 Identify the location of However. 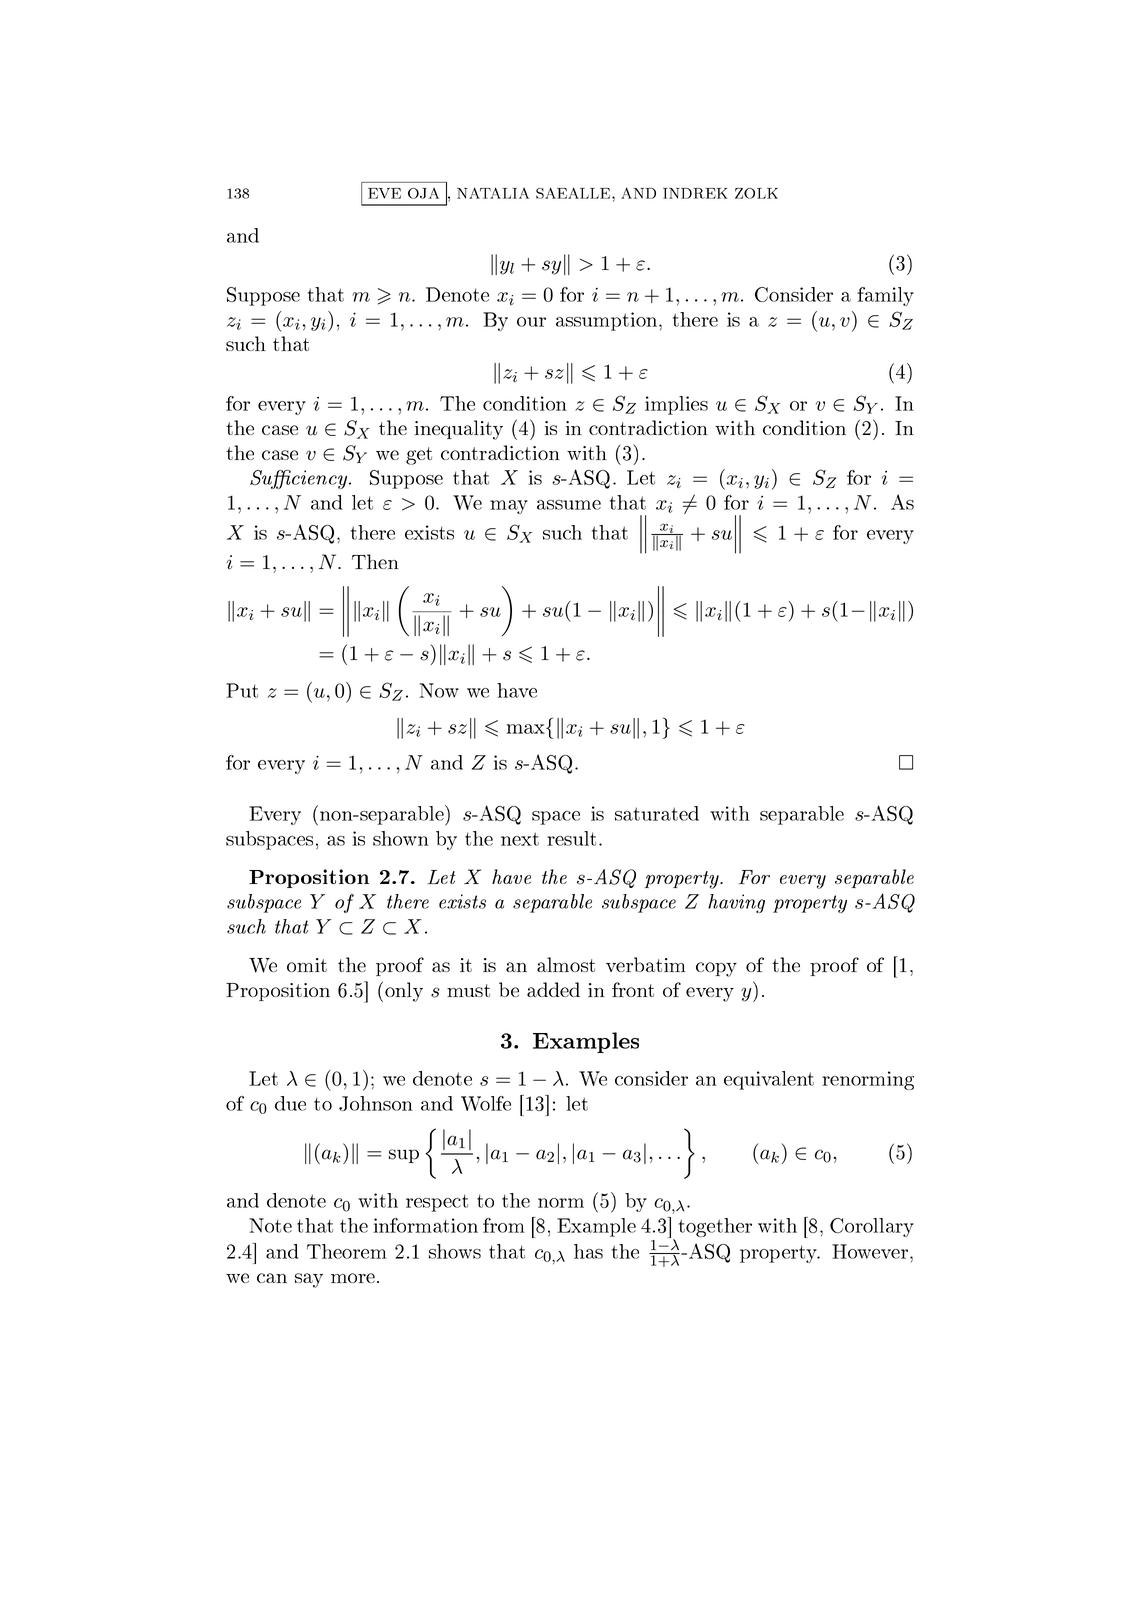
(871, 1251).
